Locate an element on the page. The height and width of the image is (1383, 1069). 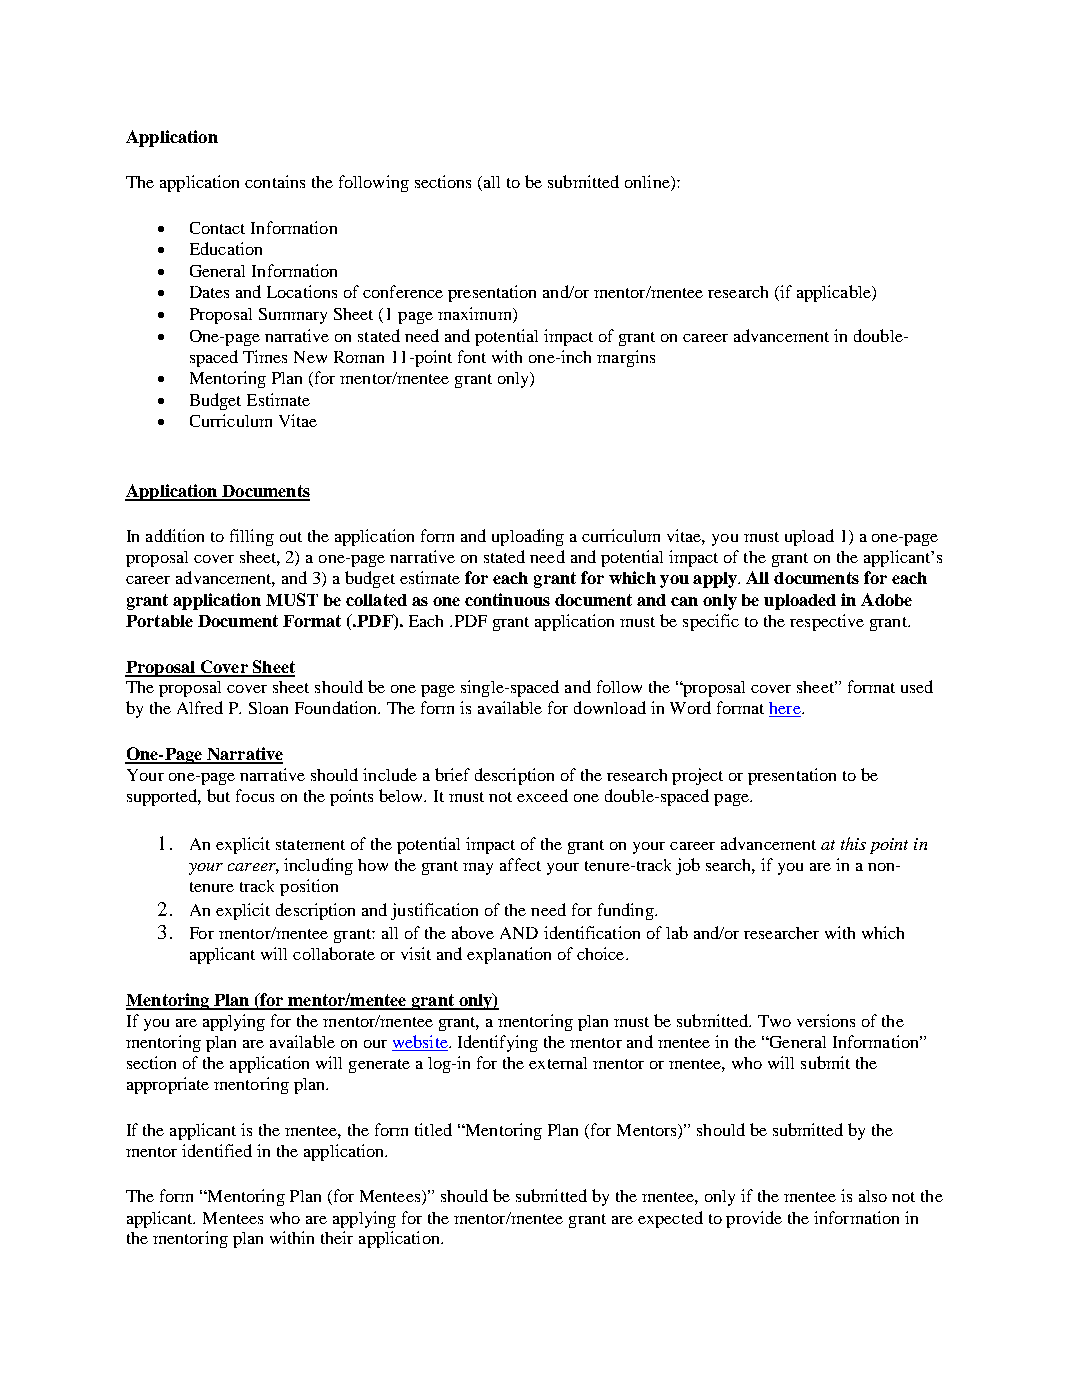
identified is located at coordinates (217, 1150).
